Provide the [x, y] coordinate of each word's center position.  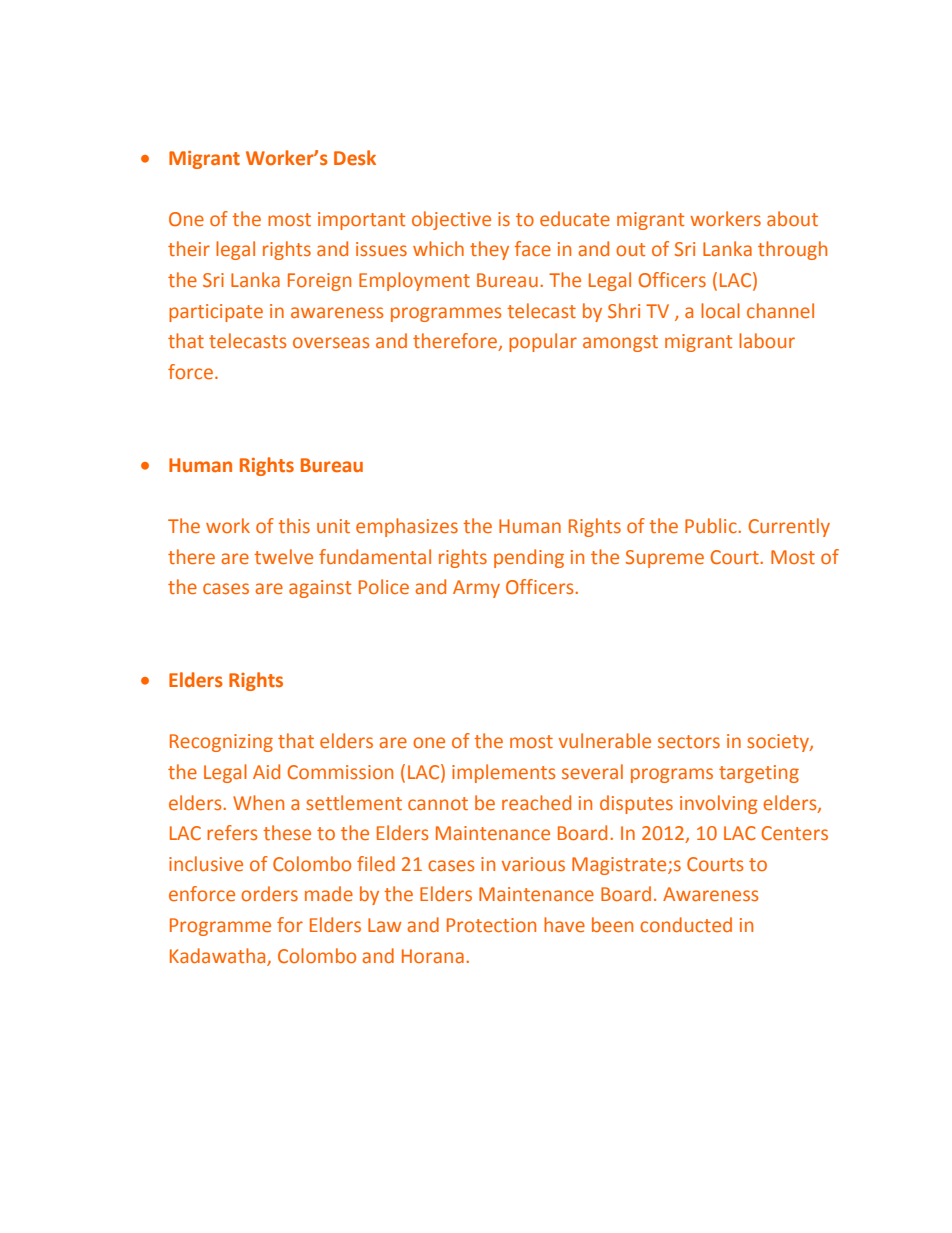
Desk [355, 158]
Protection [491, 925]
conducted [686, 924]
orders [269, 893]
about [792, 218]
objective [451, 220]
